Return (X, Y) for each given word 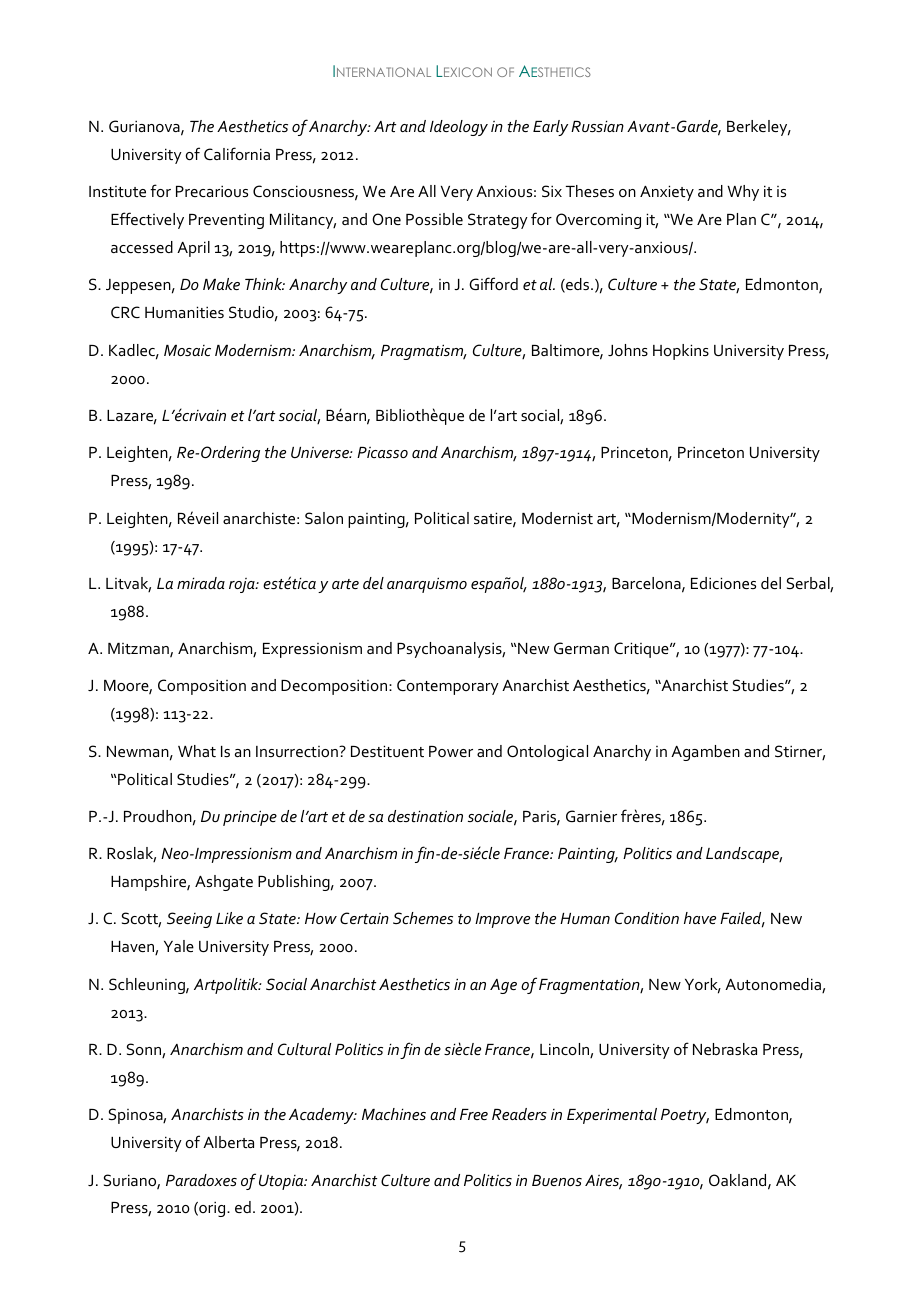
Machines (394, 1114)
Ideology (459, 128)
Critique (642, 650)
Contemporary (448, 687)
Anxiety (667, 193)
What (197, 751)
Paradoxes (201, 1180)
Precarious (212, 191)
